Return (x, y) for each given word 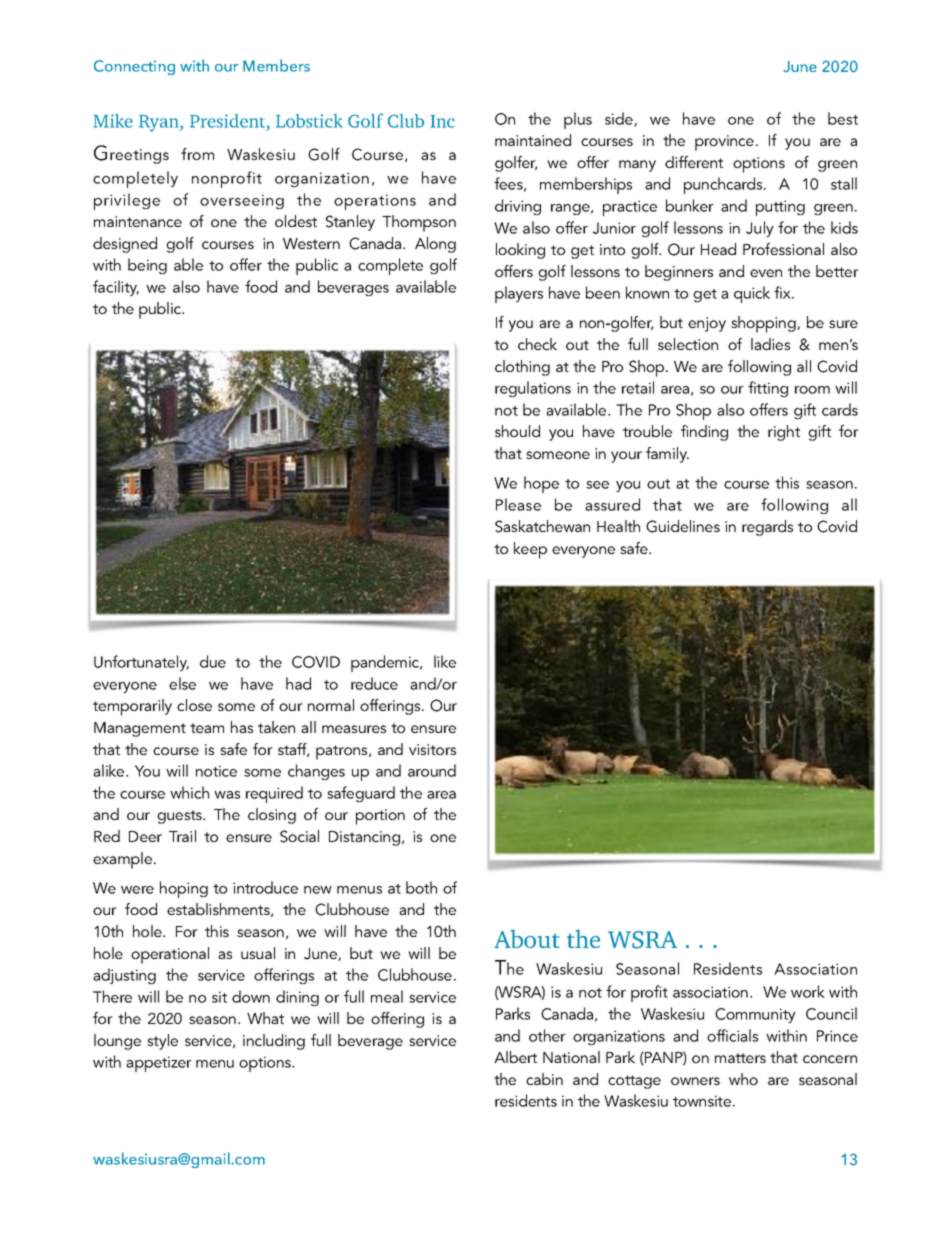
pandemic (386, 663)
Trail (182, 836)
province (724, 143)
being (147, 266)
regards (767, 528)
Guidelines (683, 526)
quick (752, 294)
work (808, 991)
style (162, 1042)
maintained (533, 140)
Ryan (160, 123)
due (213, 661)
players (519, 294)
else (182, 683)
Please (518, 504)
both (421, 887)
